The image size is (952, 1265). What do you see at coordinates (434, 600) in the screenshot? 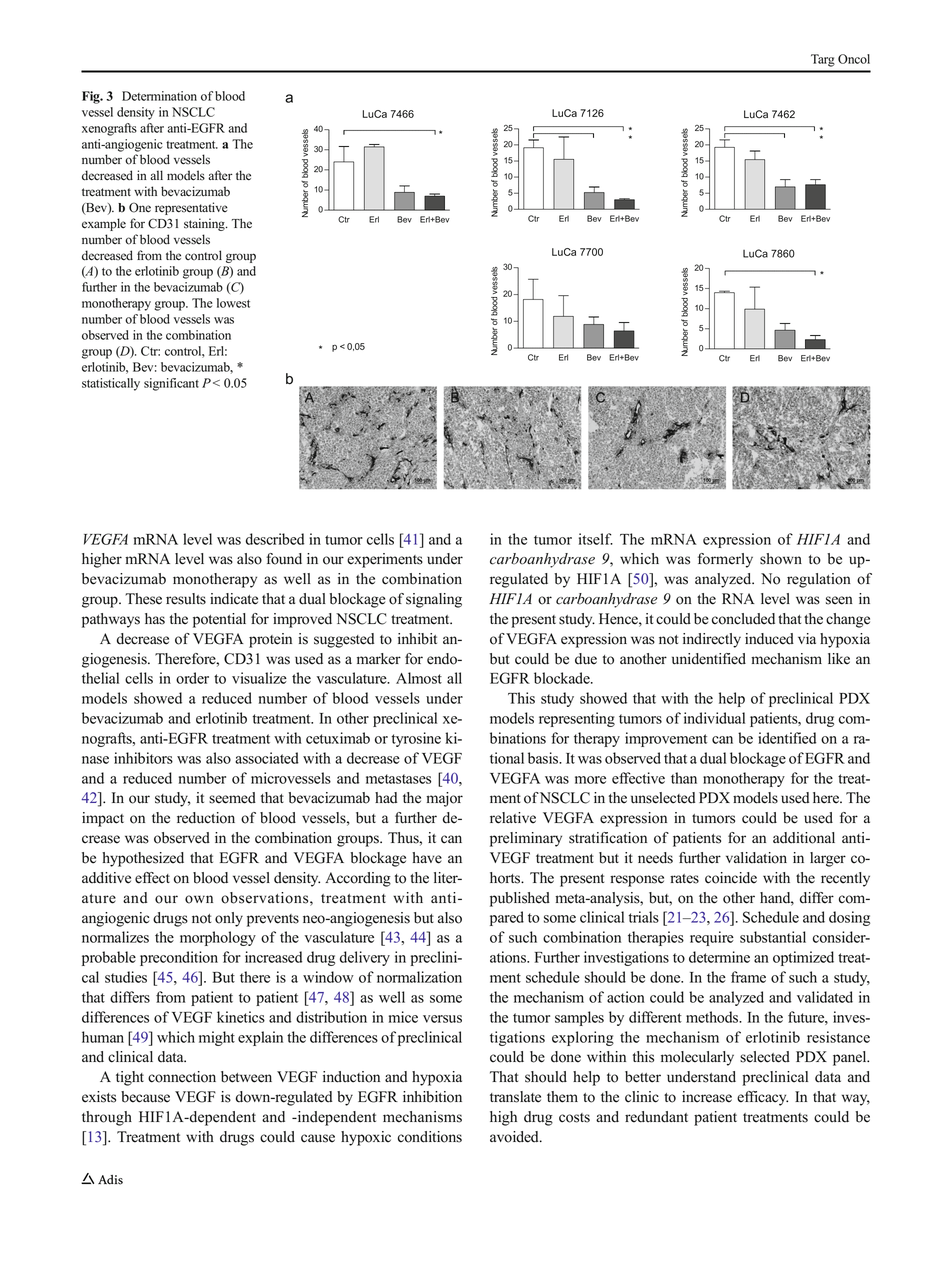
I see `signaling` at bounding box center [434, 600].
